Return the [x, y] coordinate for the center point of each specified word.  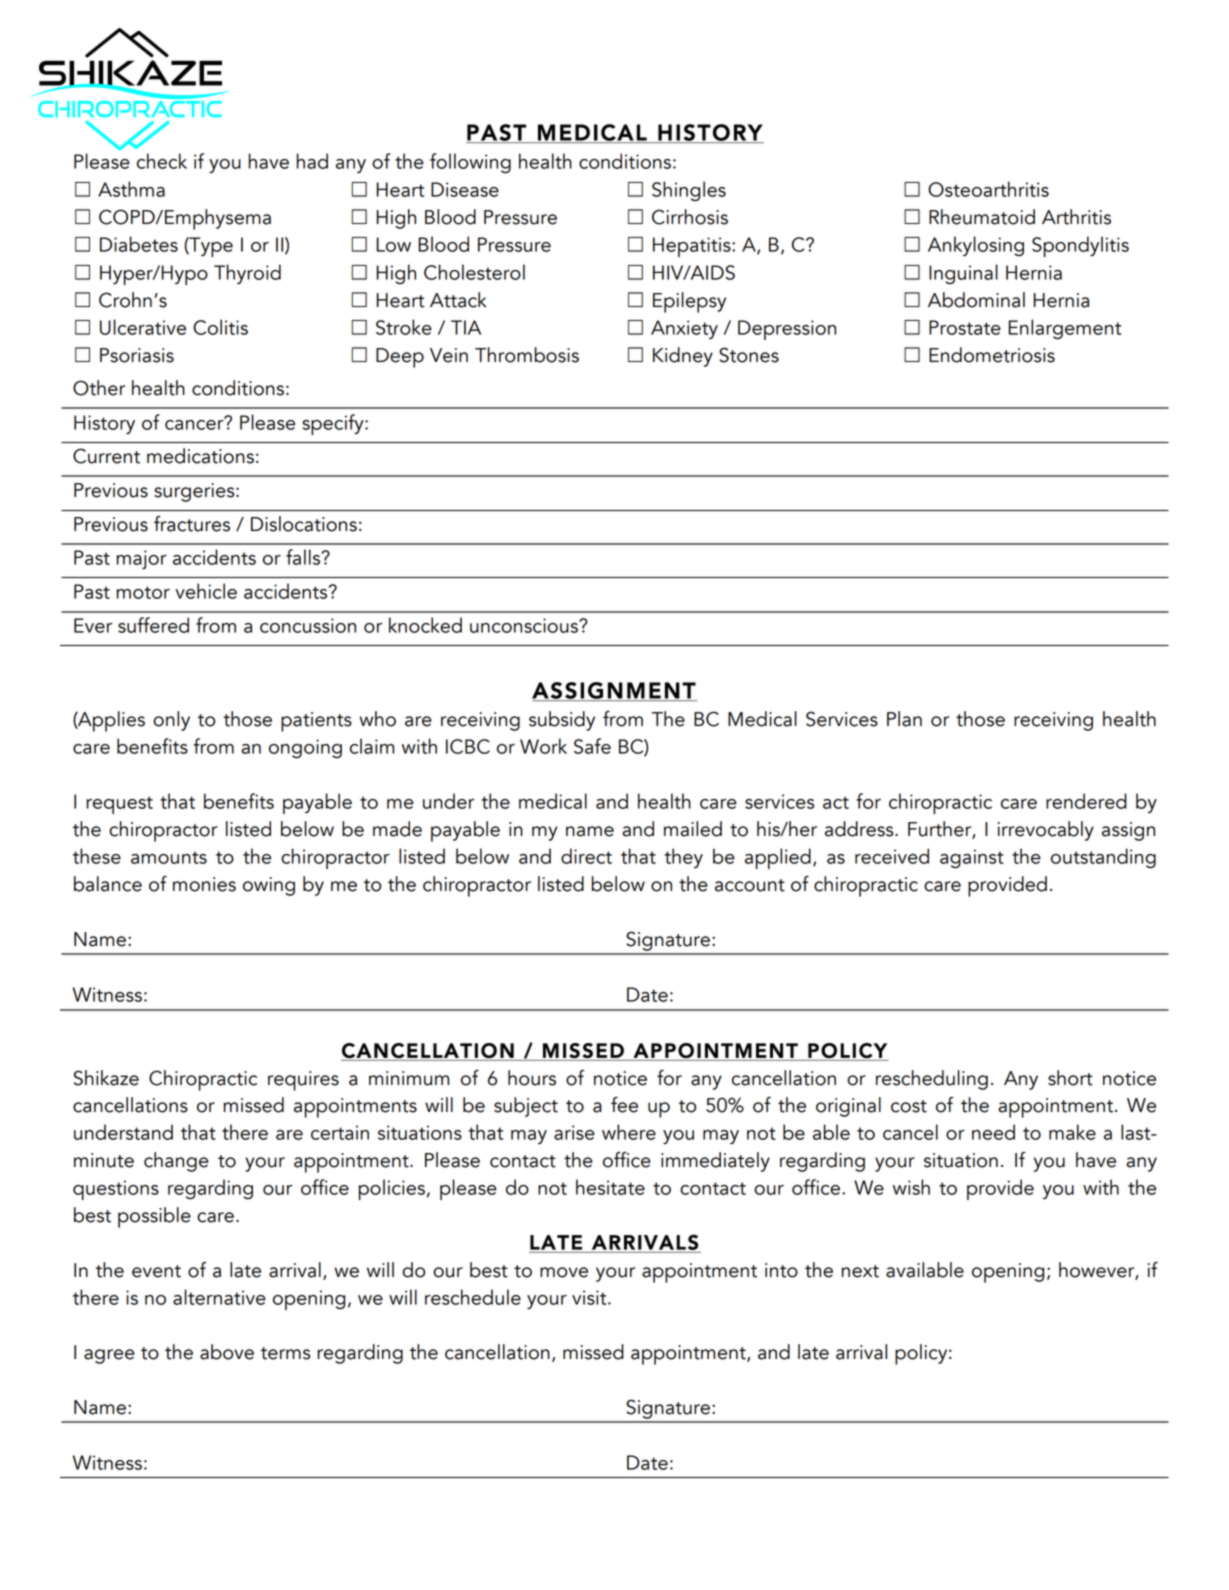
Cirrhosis [690, 217]
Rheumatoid [982, 217]
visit [590, 1297]
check [162, 161]
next [860, 1271]
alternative [219, 1297]
